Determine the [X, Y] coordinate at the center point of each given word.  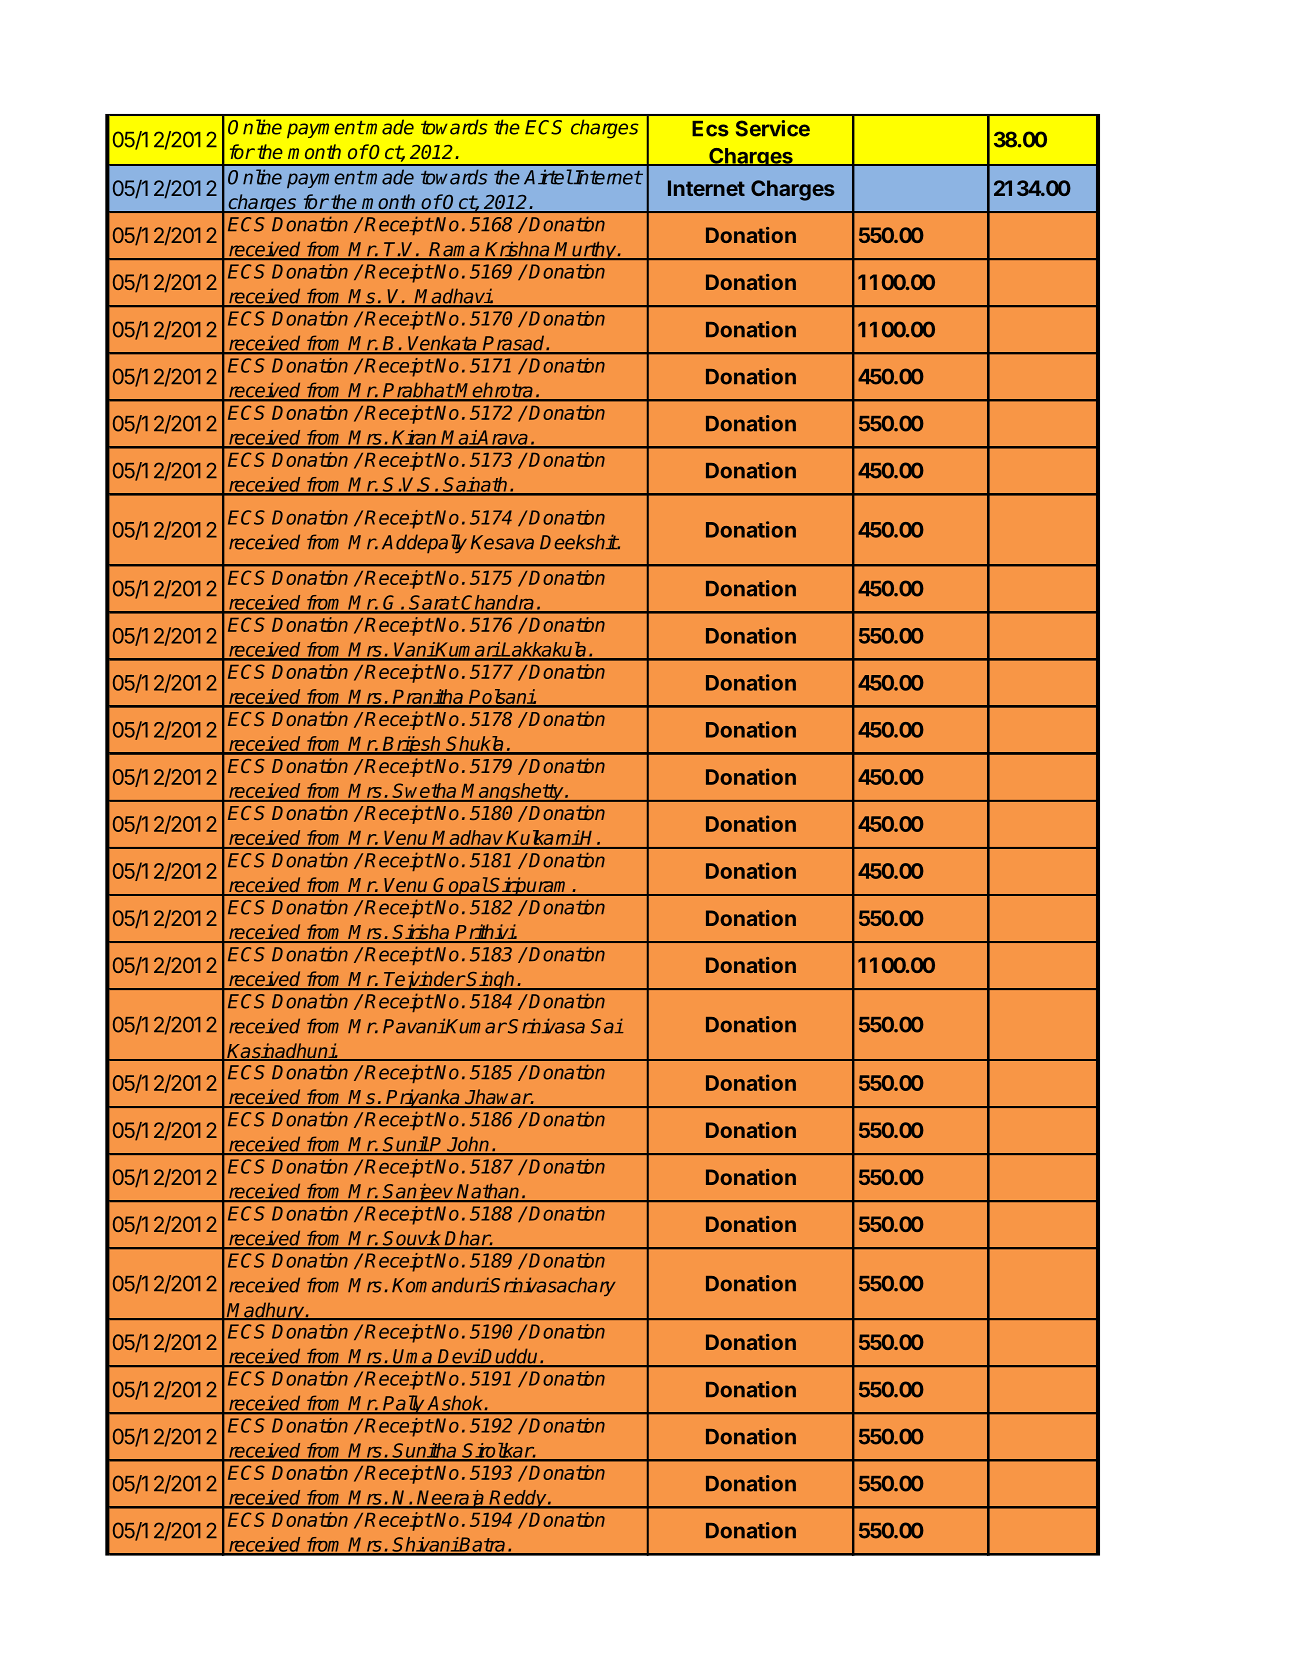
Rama [455, 250]
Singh [491, 980]
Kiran [415, 438]
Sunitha [425, 1451]
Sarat [433, 603]
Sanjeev [419, 1192]
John [469, 1145]
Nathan [489, 1192]
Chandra [498, 603]
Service [773, 128]
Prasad [514, 344]
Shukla [475, 745]
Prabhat [418, 391]
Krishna [518, 250]
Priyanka [423, 1098]
